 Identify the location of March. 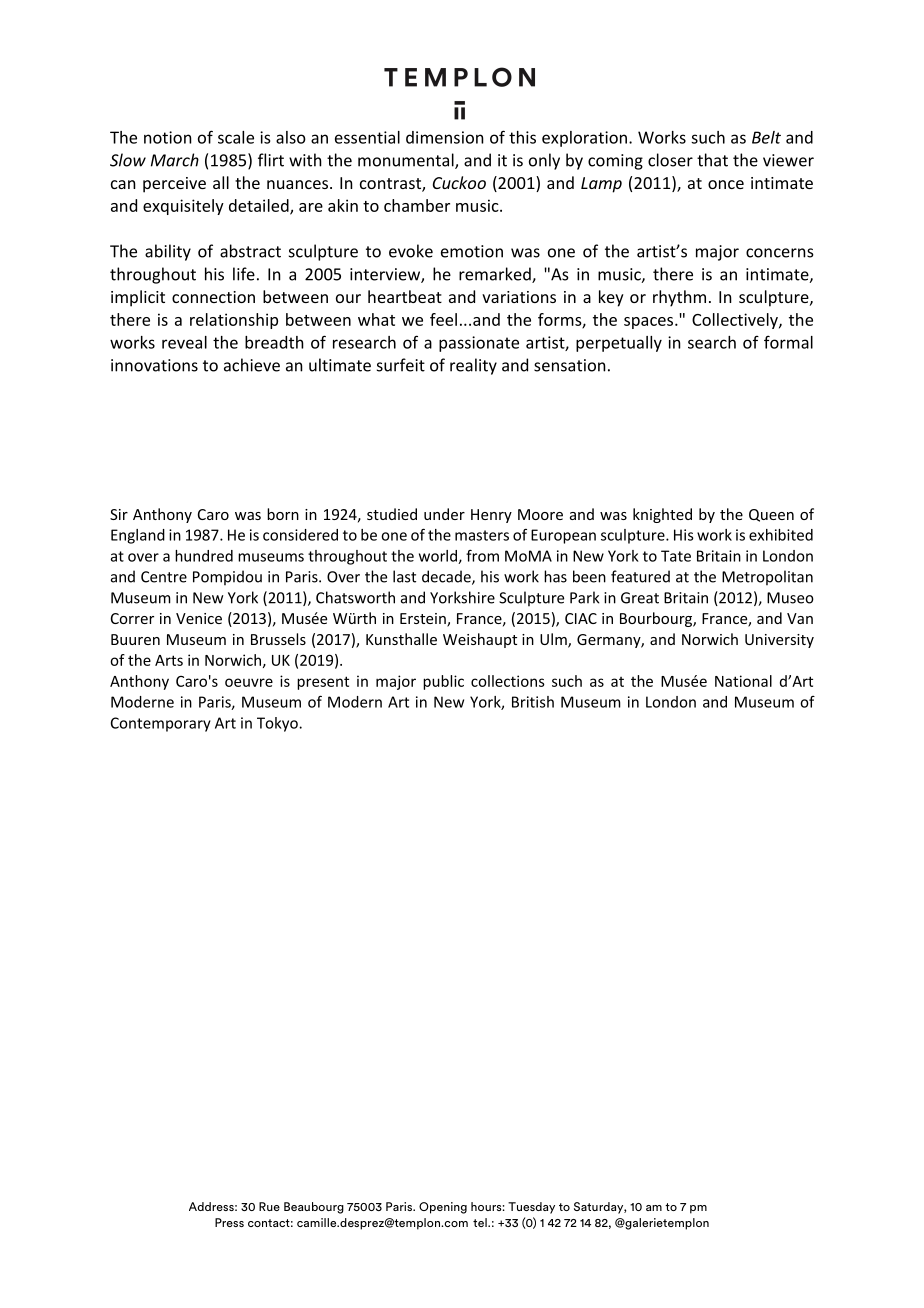
(175, 160).
